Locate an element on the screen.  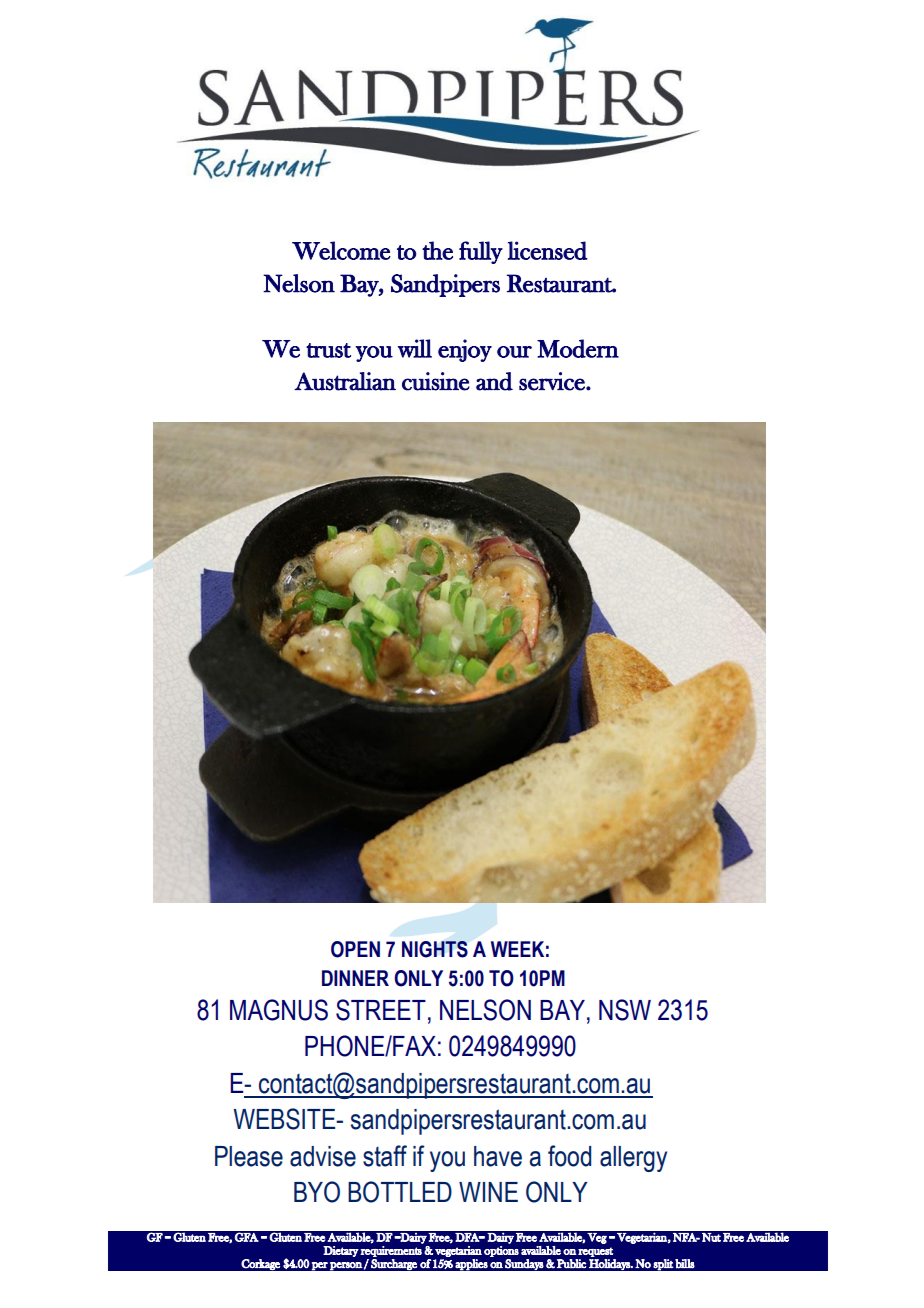
Dietary is located at coordinates (341, 1251).
